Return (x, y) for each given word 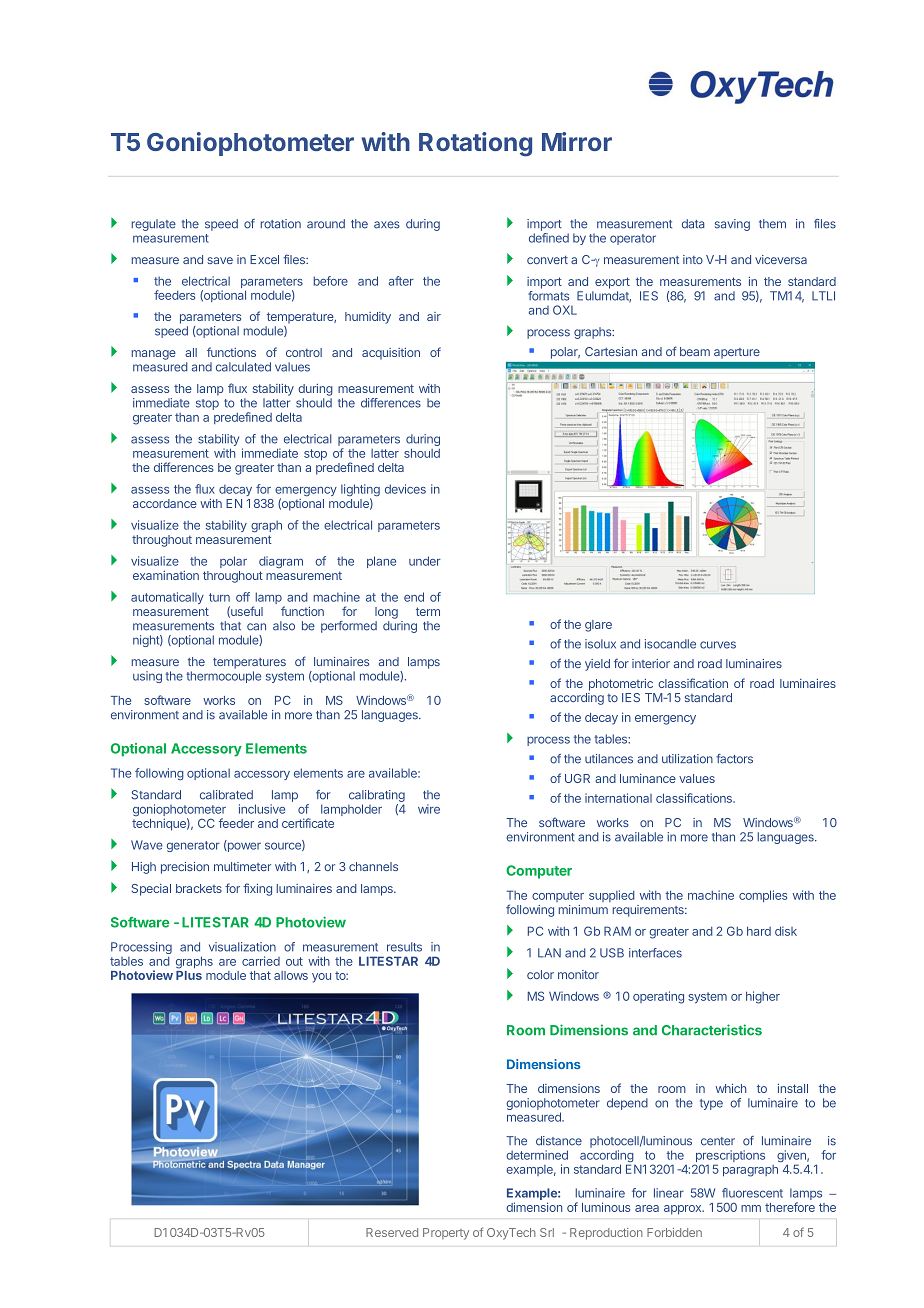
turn (219, 597)
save (220, 260)
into (693, 259)
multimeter (242, 866)
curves (718, 645)
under (425, 561)
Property (446, 1234)
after (401, 281)
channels (373, 866)
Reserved (392, 1232)
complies (763, 896)
